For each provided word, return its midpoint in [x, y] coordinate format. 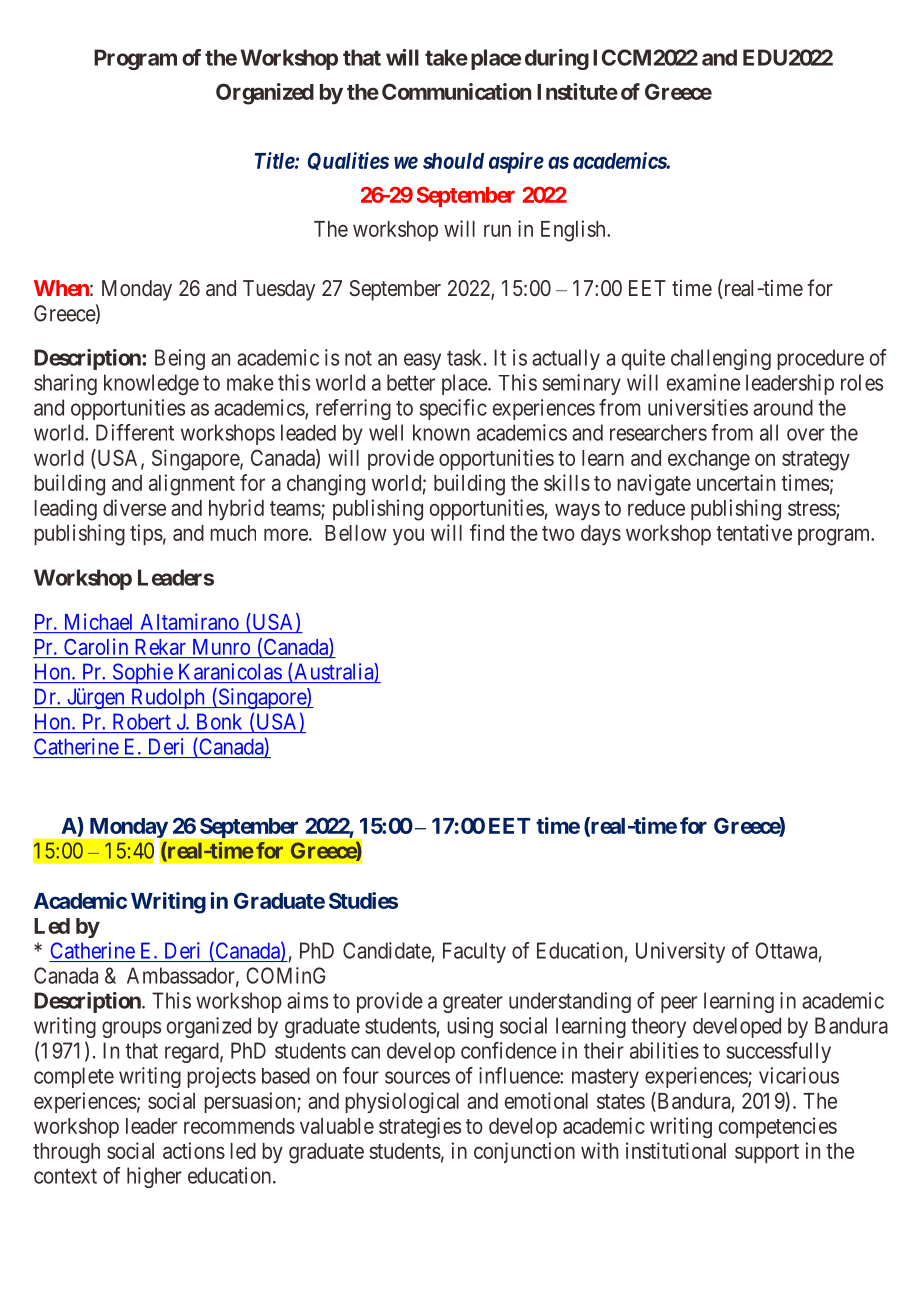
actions [194, 1150]
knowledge [151, 384]
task [466, 357]
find [487, 532]
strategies [420, 1127]
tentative [754, 532]
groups [131, 1029]
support [767, 1153]
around [783, 407]
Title [275, 160]
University [680, 952]
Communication [456, 91]
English [574, 231]
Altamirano [190, 621]
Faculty [474, 952]
